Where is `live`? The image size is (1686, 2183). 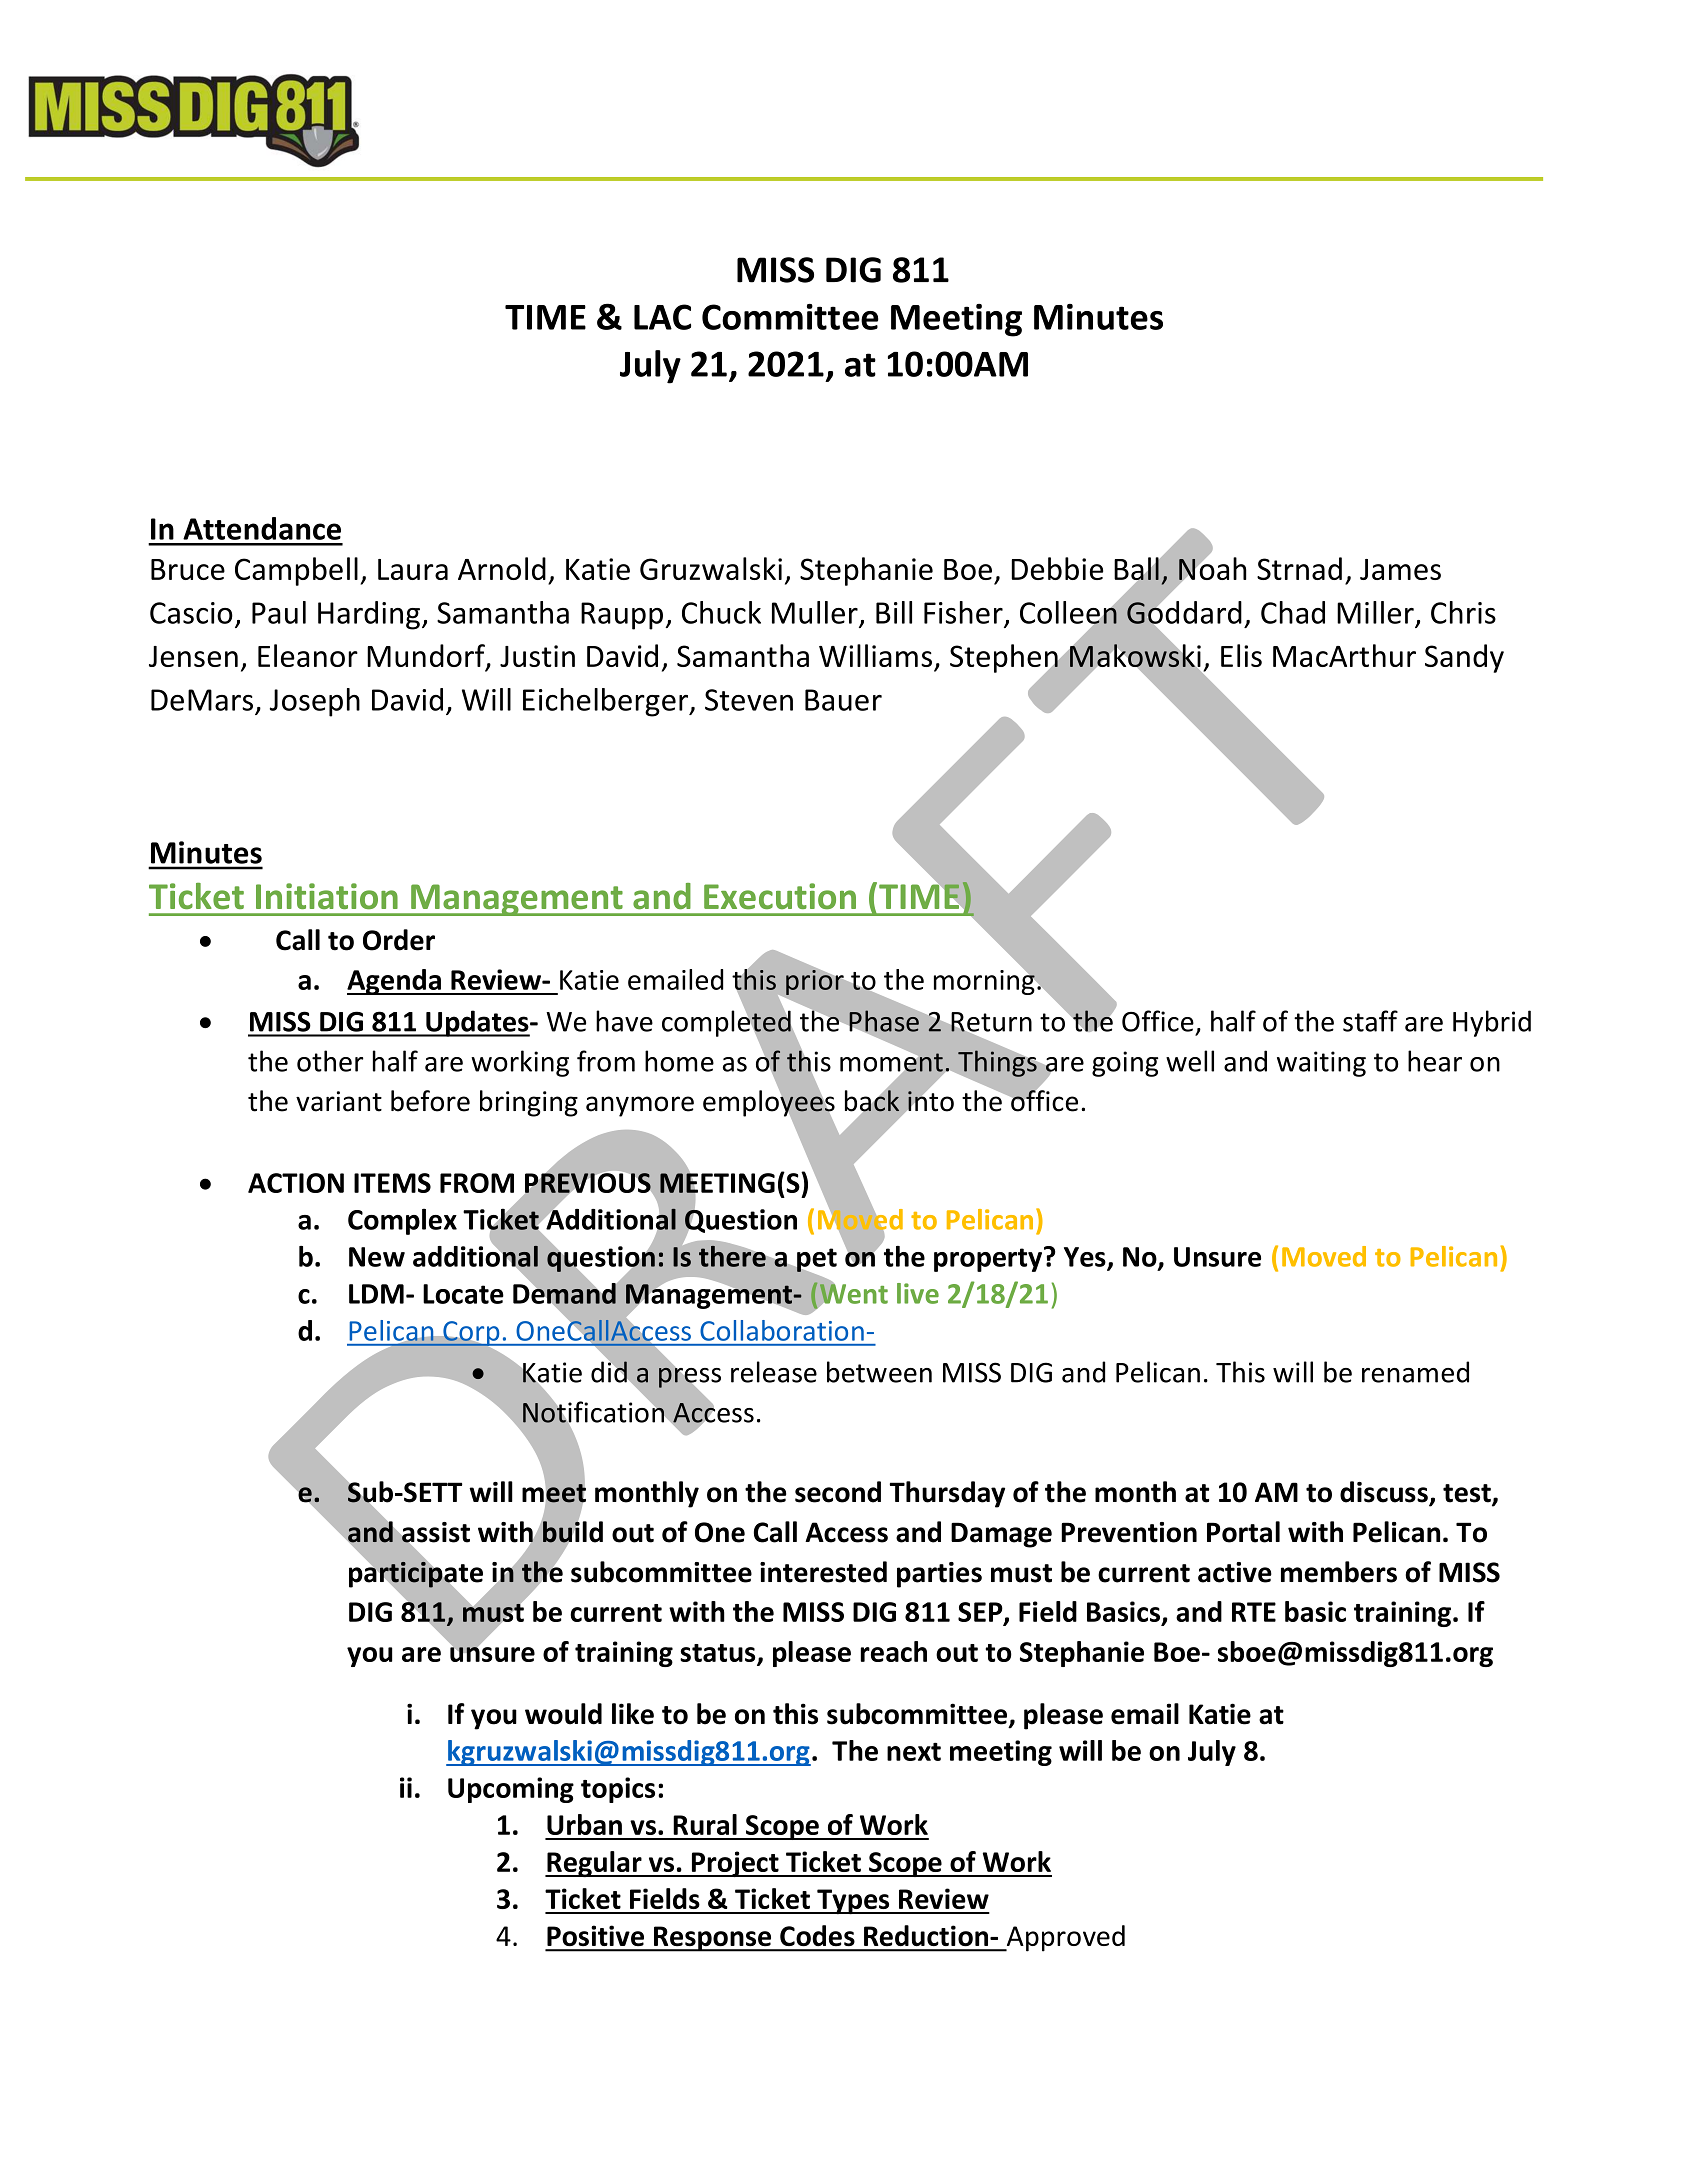
live is located at coordinates (918, 1293).
